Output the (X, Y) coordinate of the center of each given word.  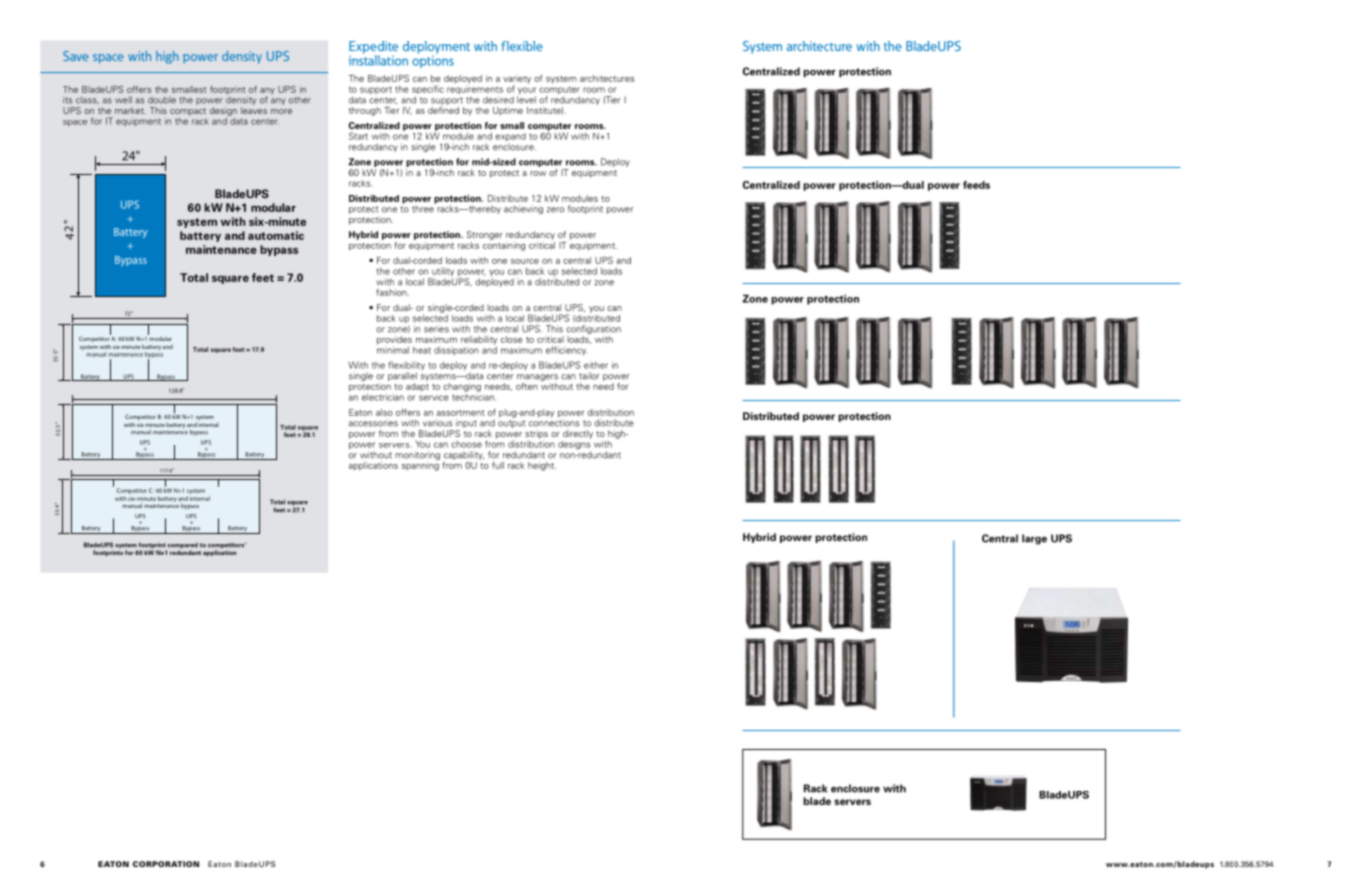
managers (537, 379)
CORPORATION (166, 864)
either (596, 365)
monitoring (417, 455)
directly (578, 434)
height (542, 466)
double (162, 100)
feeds (976, 185)
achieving (523, 209)
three (424, 208)
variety (517, 80)
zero (555, 210)
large (1034, 539)
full (498, 465)
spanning (420, 466)
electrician (383, 397)
